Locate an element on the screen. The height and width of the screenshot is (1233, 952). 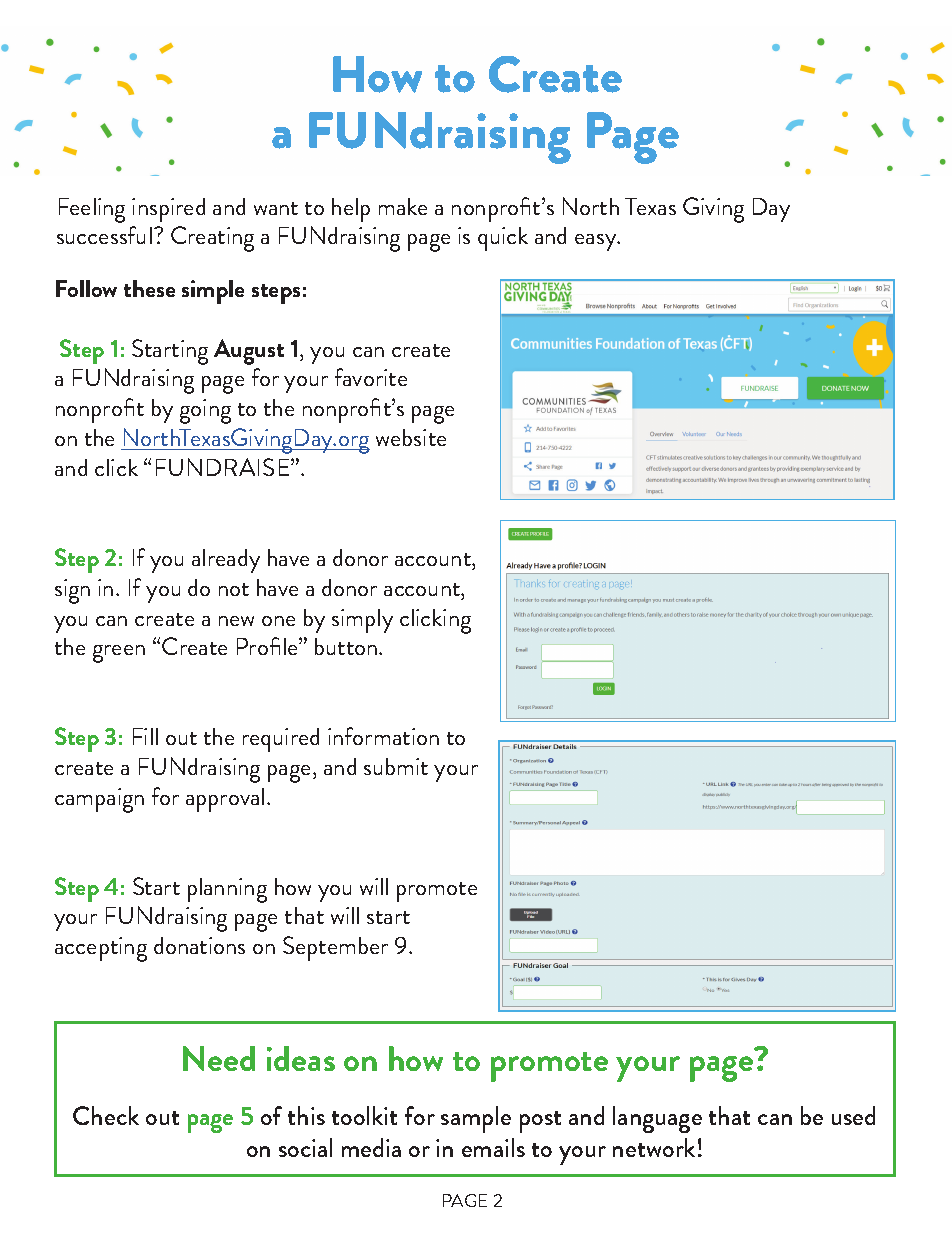
easy is located at coordinates (597, 242).
